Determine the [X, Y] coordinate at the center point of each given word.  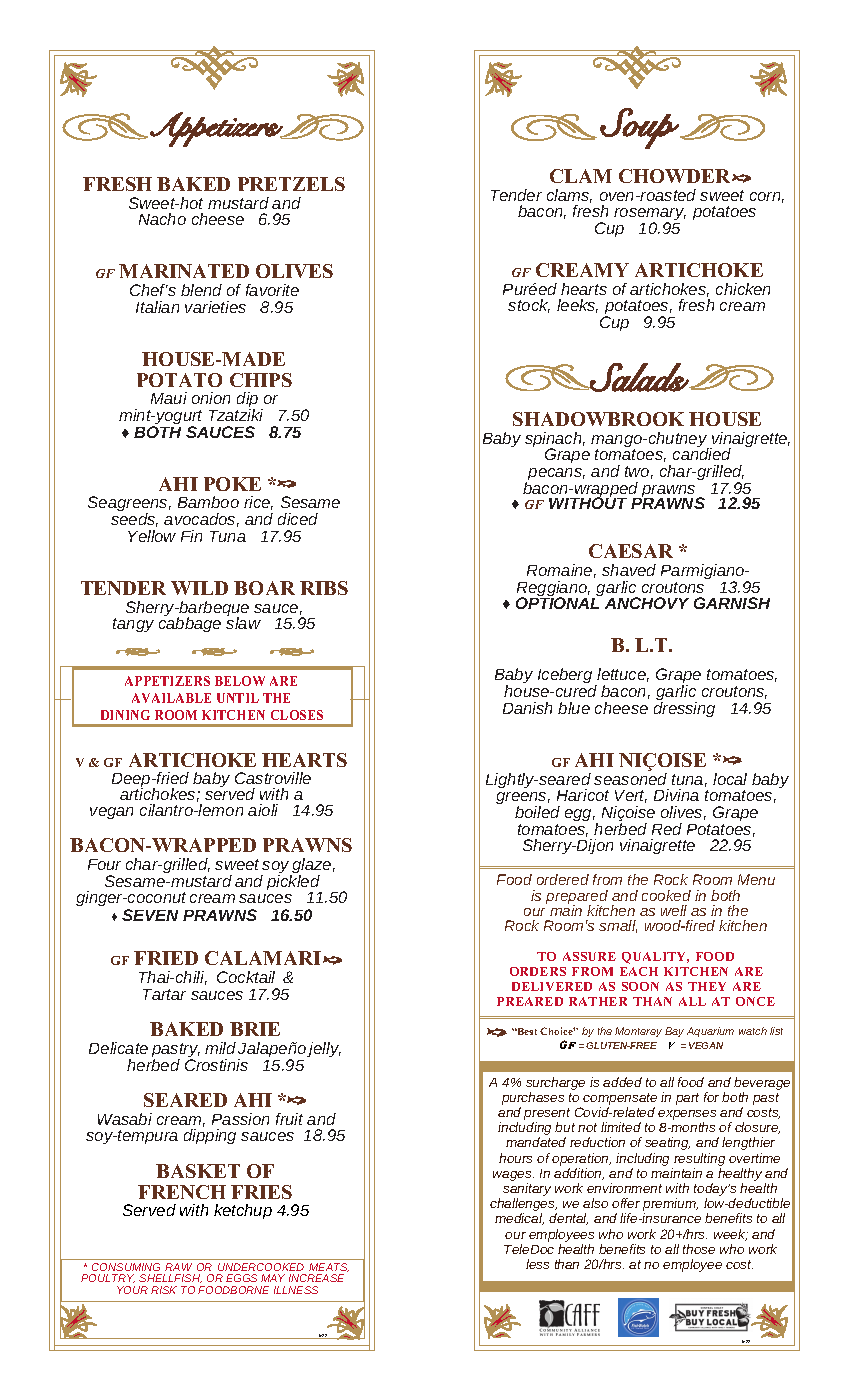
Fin [191, 536]
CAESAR [631, 551]
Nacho [162, 219]
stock [529, 306]
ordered [563, 879]
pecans [555, 475]
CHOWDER [676, 176]
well [674, 910]
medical [519, 1219]
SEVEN [150, 915]
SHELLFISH [170, 1278]
